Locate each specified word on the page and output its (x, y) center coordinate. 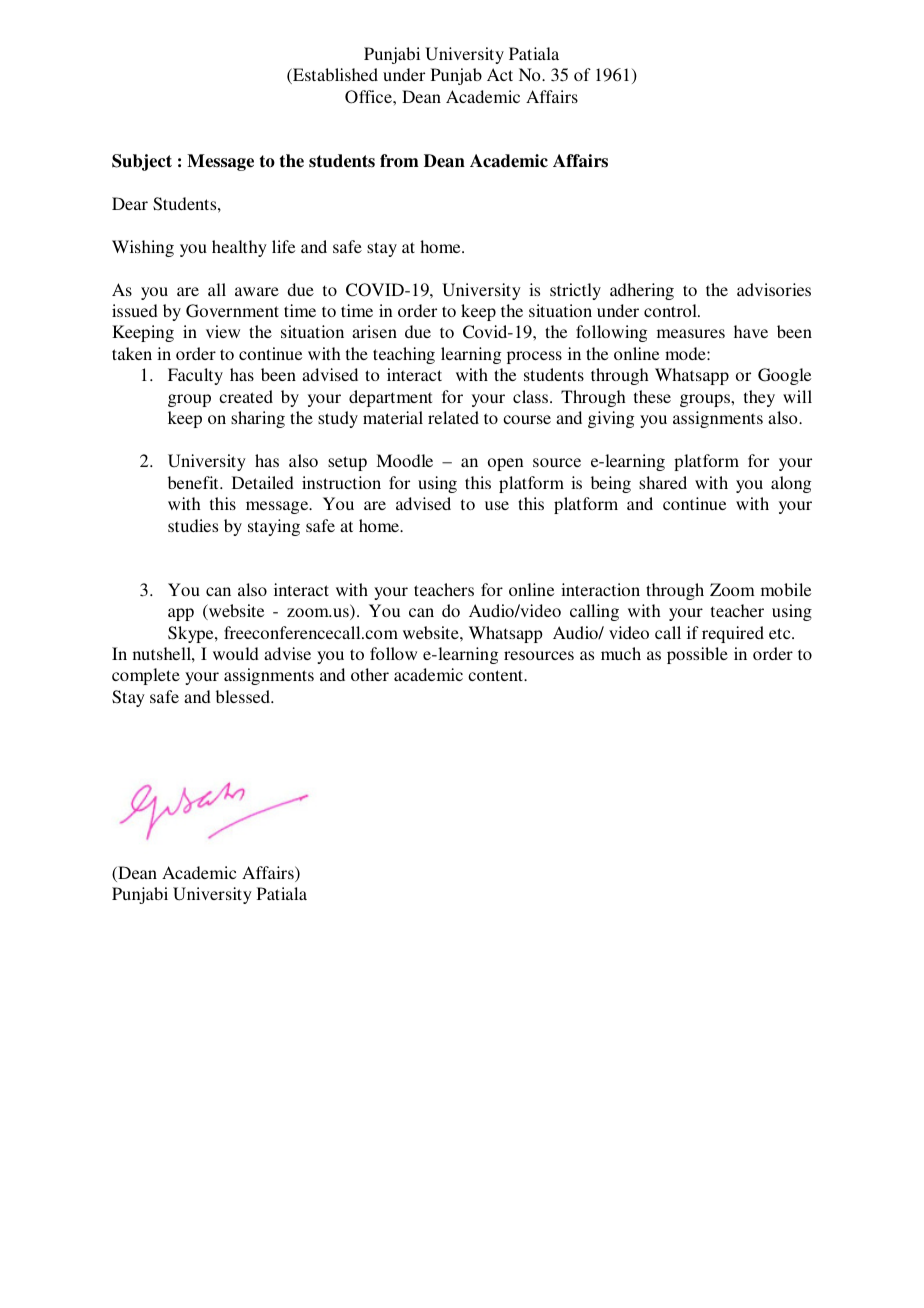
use (497, 505)
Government (232, 311)
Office (369, 97)
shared (663, 482)
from (399, 161)
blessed (244, 696)
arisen (374, 331)
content (497, 675)
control (671, 310)
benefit (194, 482)
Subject (142, 162)
